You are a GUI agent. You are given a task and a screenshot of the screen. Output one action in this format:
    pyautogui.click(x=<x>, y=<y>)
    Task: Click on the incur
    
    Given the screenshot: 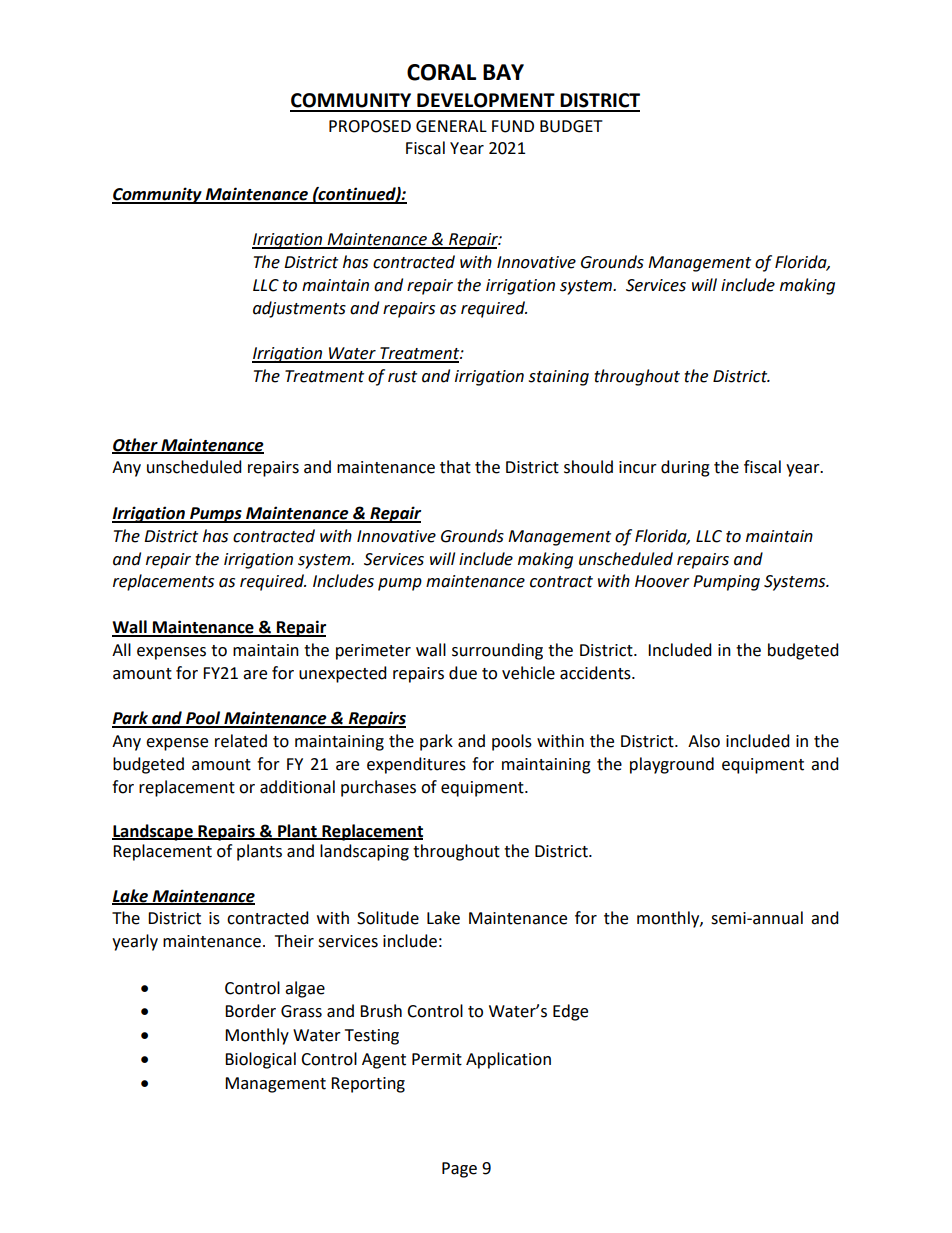 What is the action you would take?
    pyautogui.click(x=638, y=467)
